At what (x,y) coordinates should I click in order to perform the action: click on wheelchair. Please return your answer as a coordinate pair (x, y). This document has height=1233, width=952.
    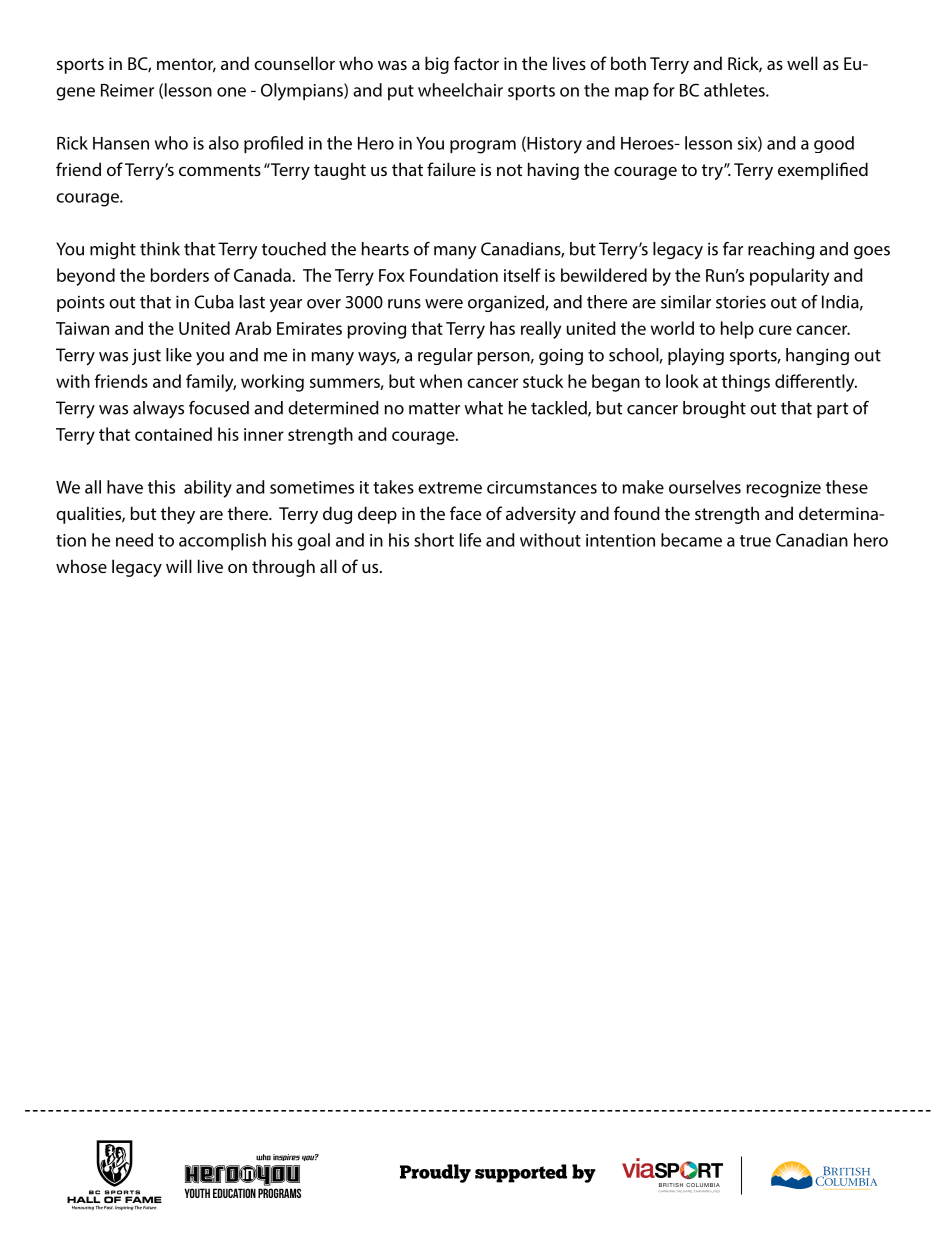
    Looking at the image, I should click on (460, 90).
